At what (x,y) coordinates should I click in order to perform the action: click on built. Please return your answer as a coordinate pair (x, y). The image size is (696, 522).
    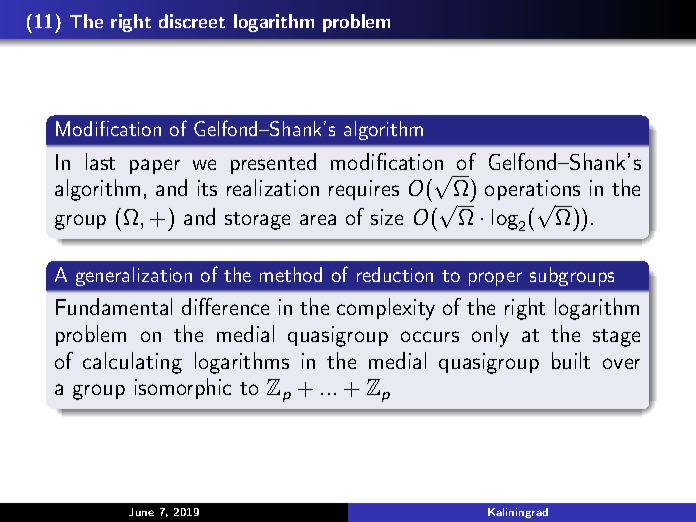
    Looking at the image, I should click on (571, 360).
